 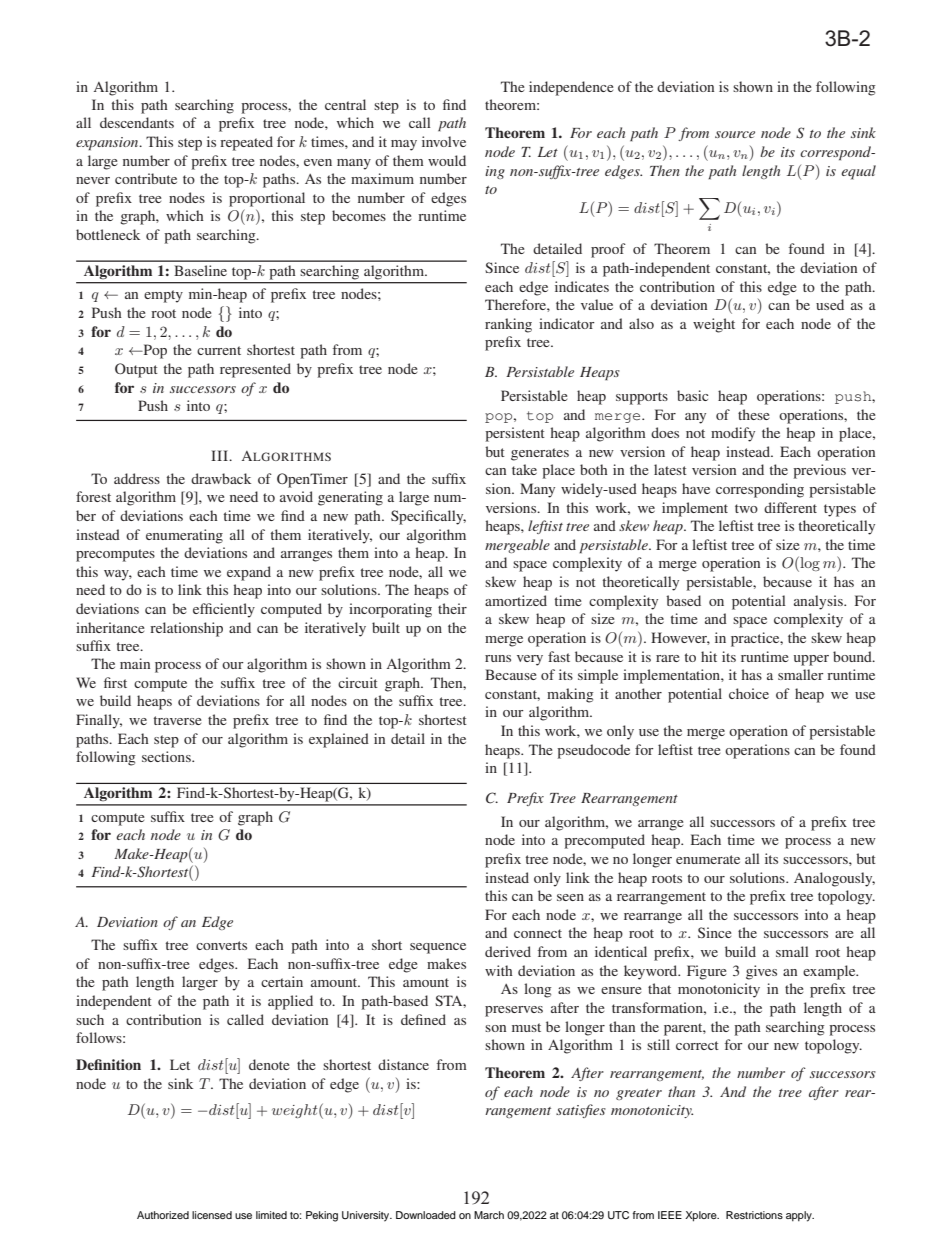 I want to click on Authorized, so click(x=163, y=1215).
